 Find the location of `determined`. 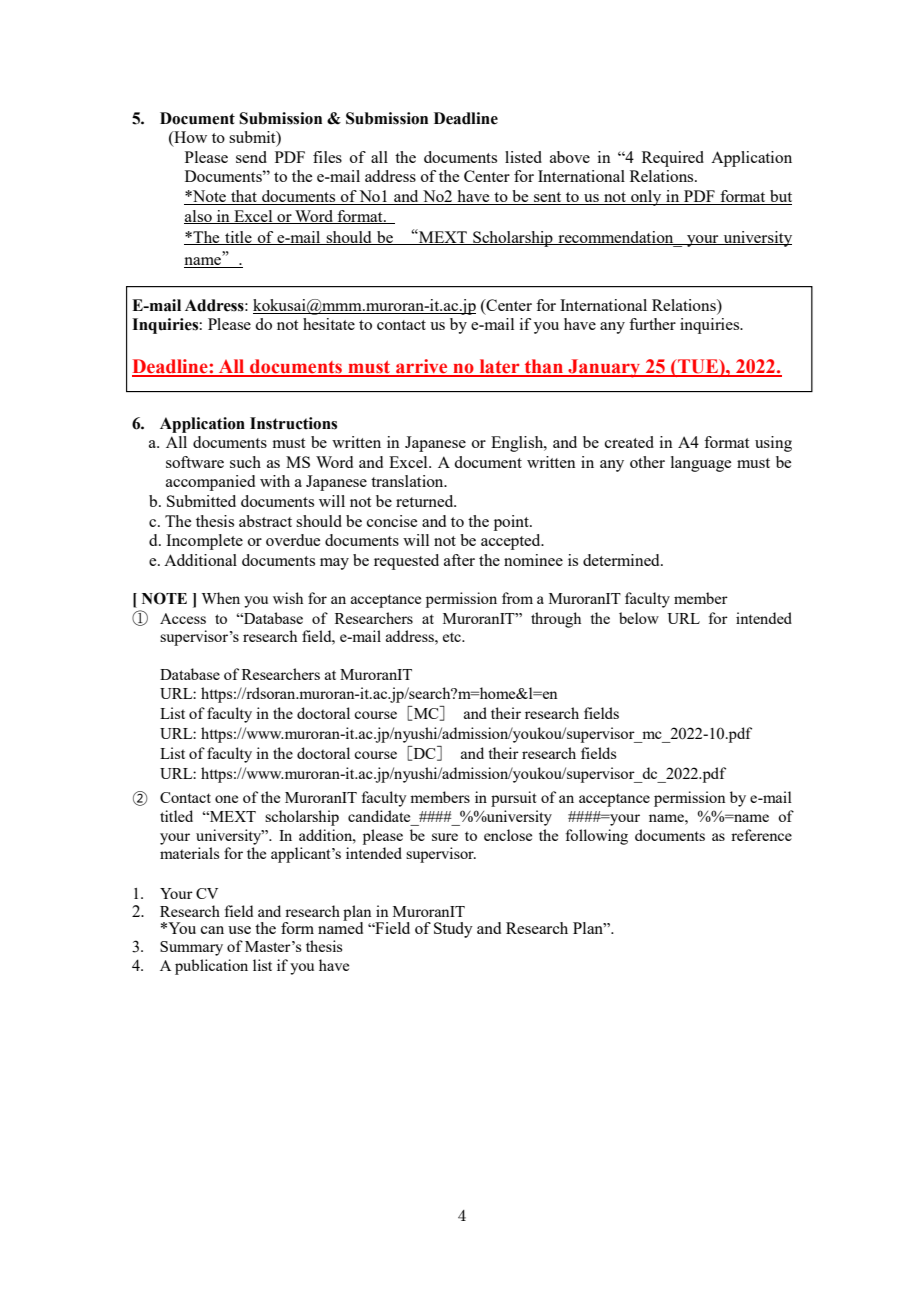

determined is located at coordinates (622, 560).
